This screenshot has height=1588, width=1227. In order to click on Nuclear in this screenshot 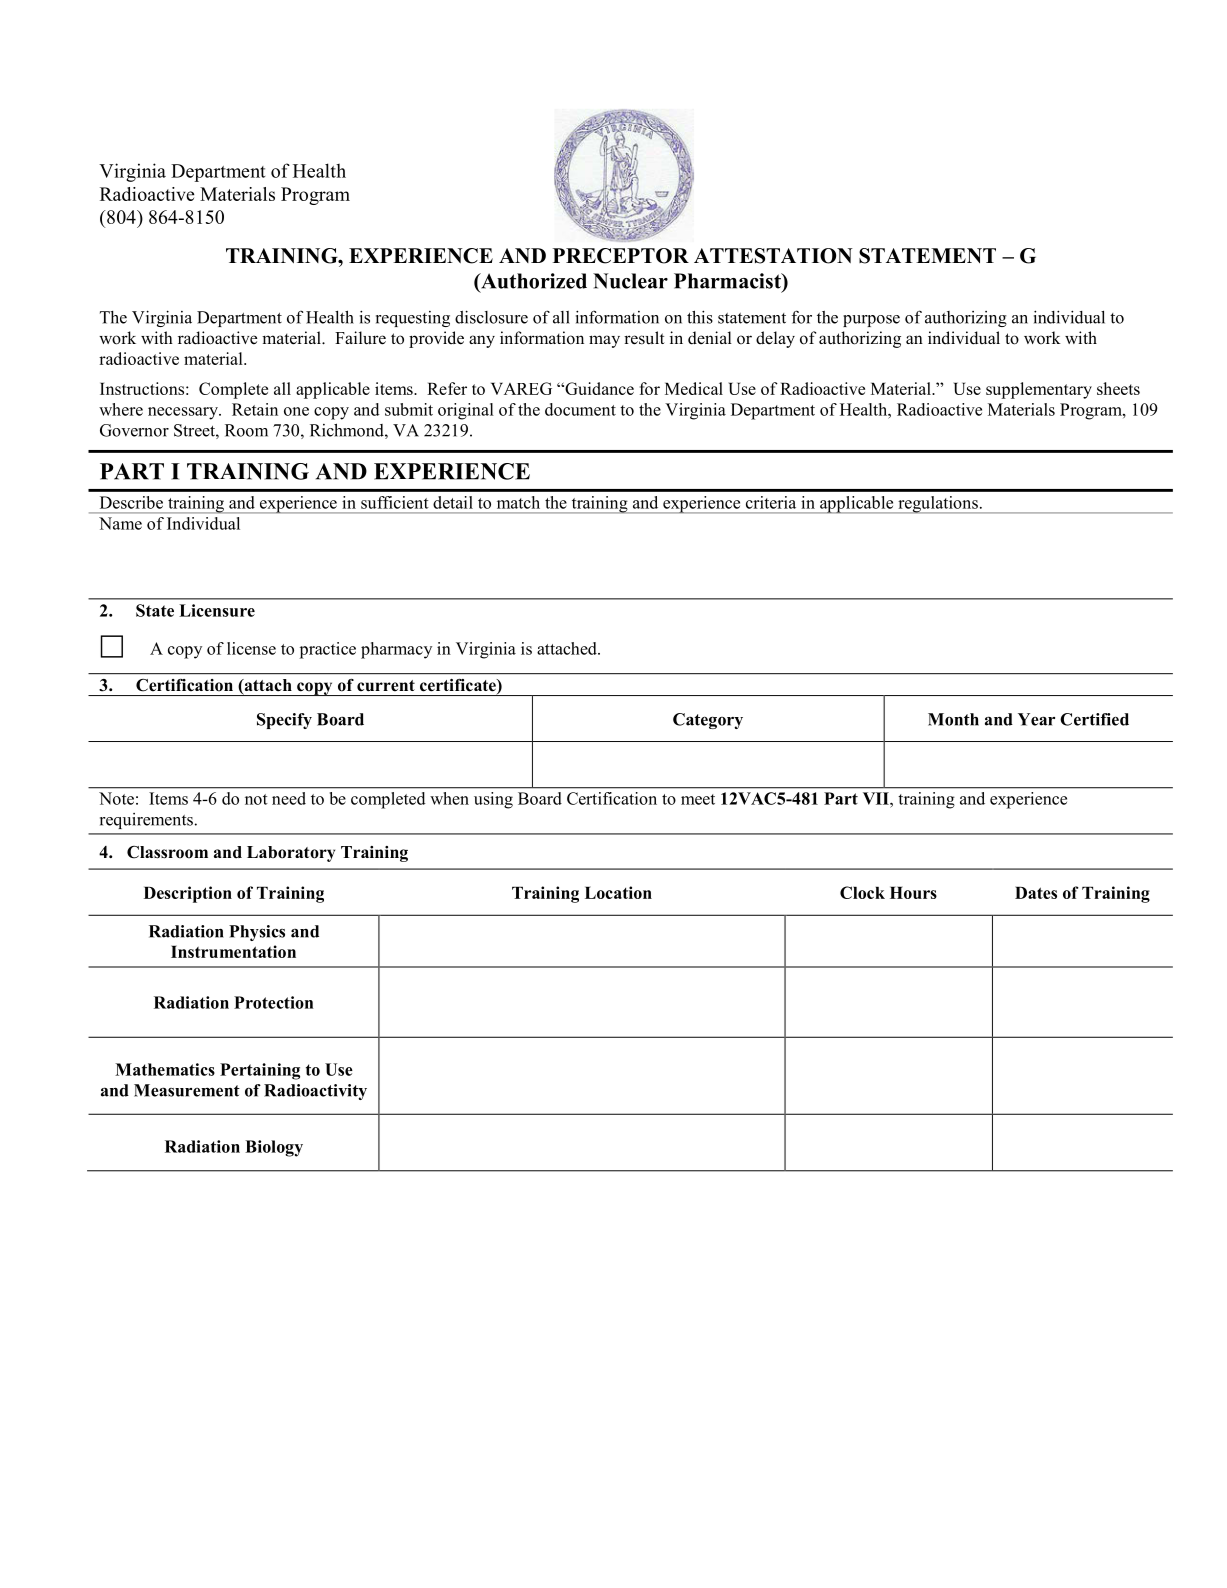, I will do `click(630, 281)`.
